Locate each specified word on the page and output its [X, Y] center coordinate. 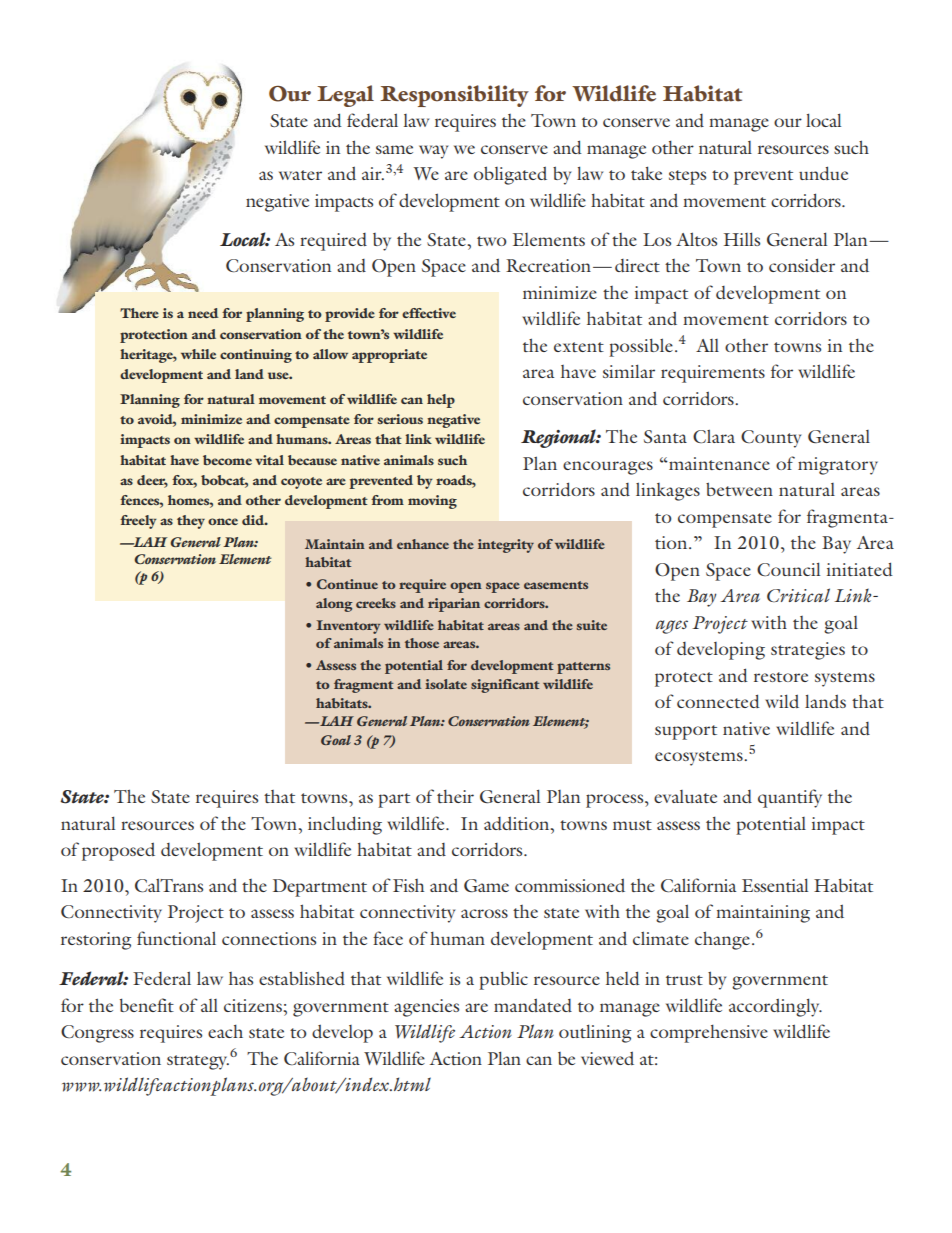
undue [823, 173]
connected [718, 701]
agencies [426, 1008]
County [771, 439]
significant [505, 686]
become [227, 460]
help [441, 401]
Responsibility [454, 96]
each [225, 1031]
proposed [118, 851]
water [300, 175]
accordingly [775, 1007]
